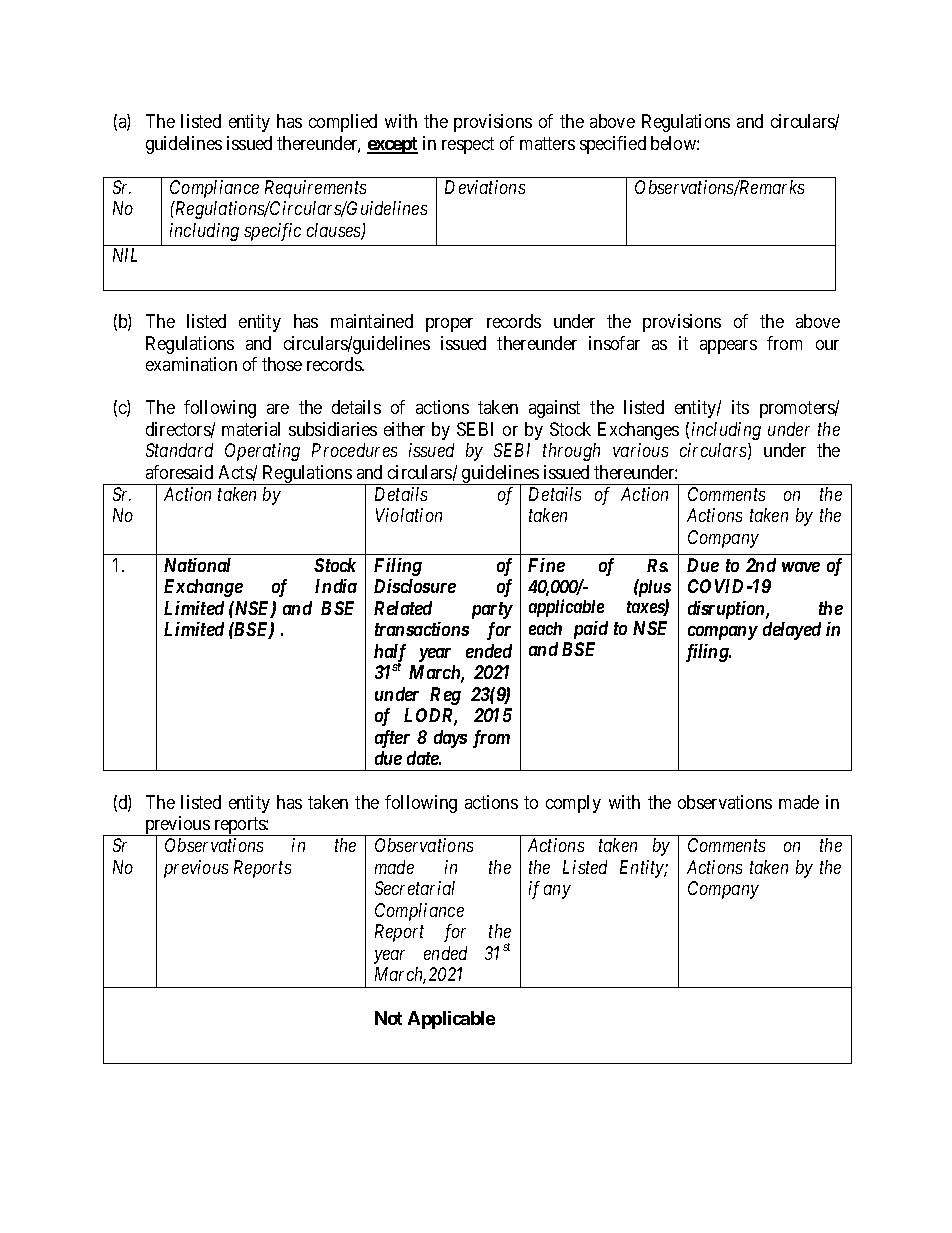 This screenshot has width=952, height=1233. Describe the element at coordinates (415, 888) in the screenshot. I see `Secretarial` at that location.
